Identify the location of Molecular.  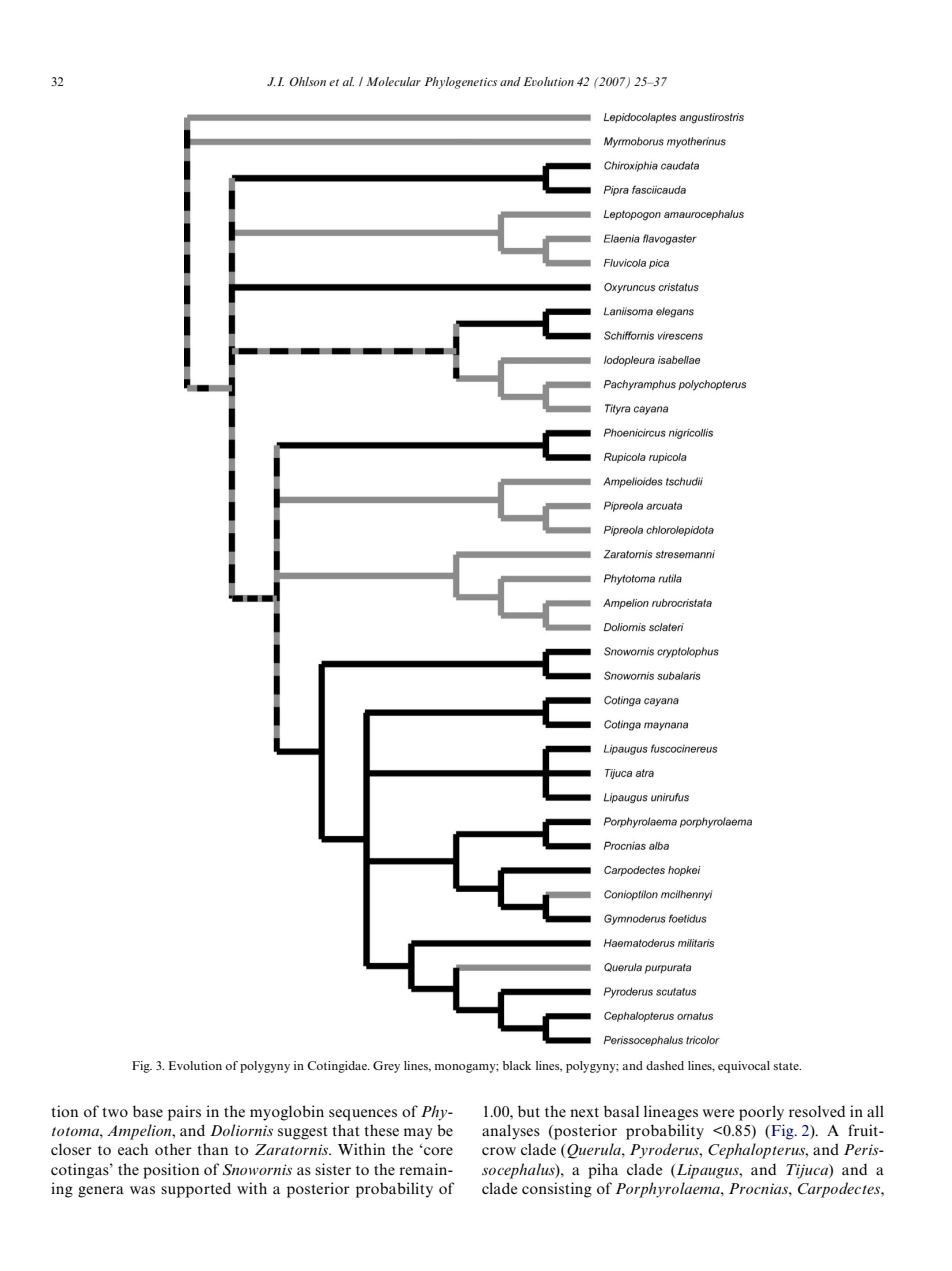
(393, 81).
